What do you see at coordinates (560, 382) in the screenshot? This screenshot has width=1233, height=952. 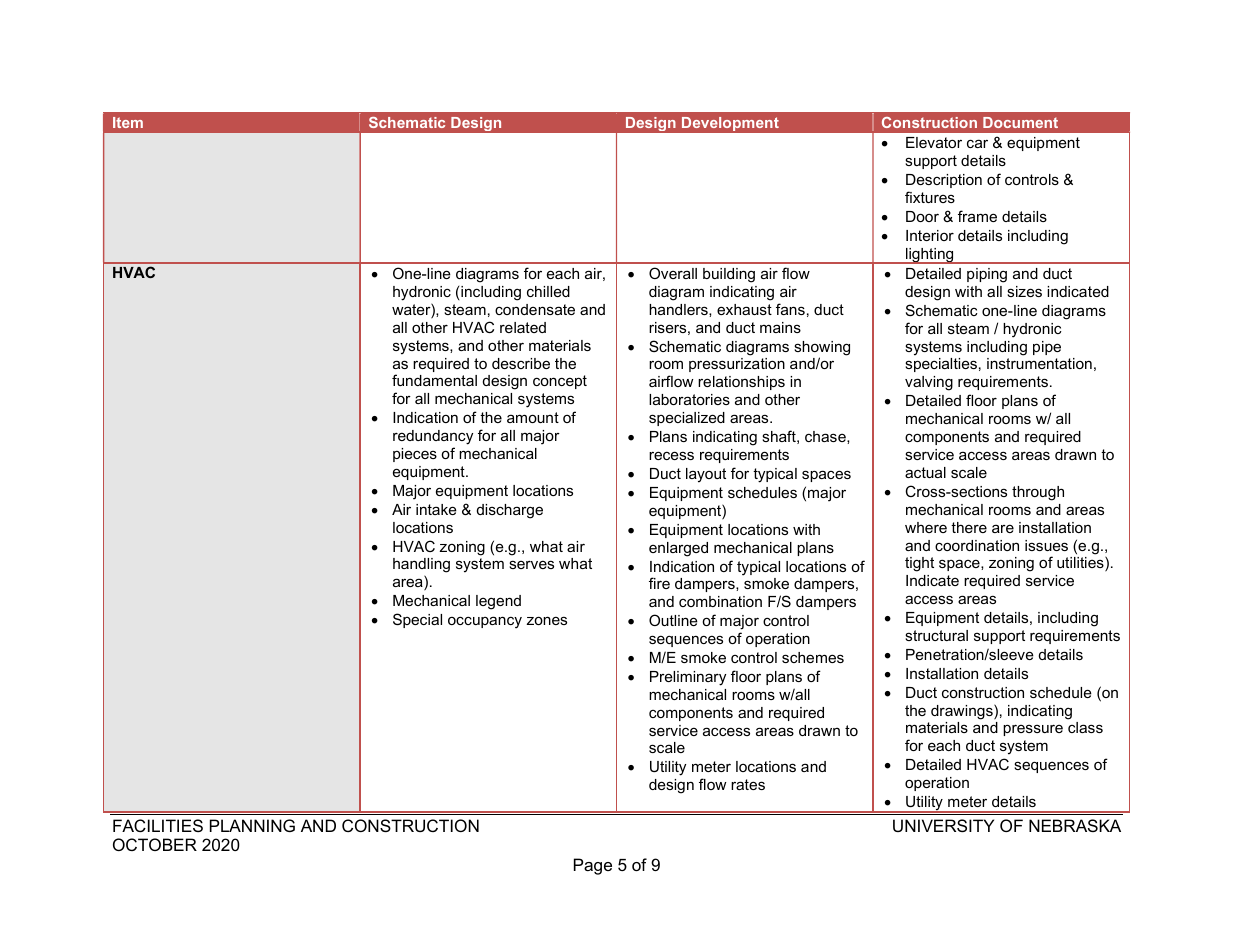 I see `concept` at bounding box center [560, 382].
